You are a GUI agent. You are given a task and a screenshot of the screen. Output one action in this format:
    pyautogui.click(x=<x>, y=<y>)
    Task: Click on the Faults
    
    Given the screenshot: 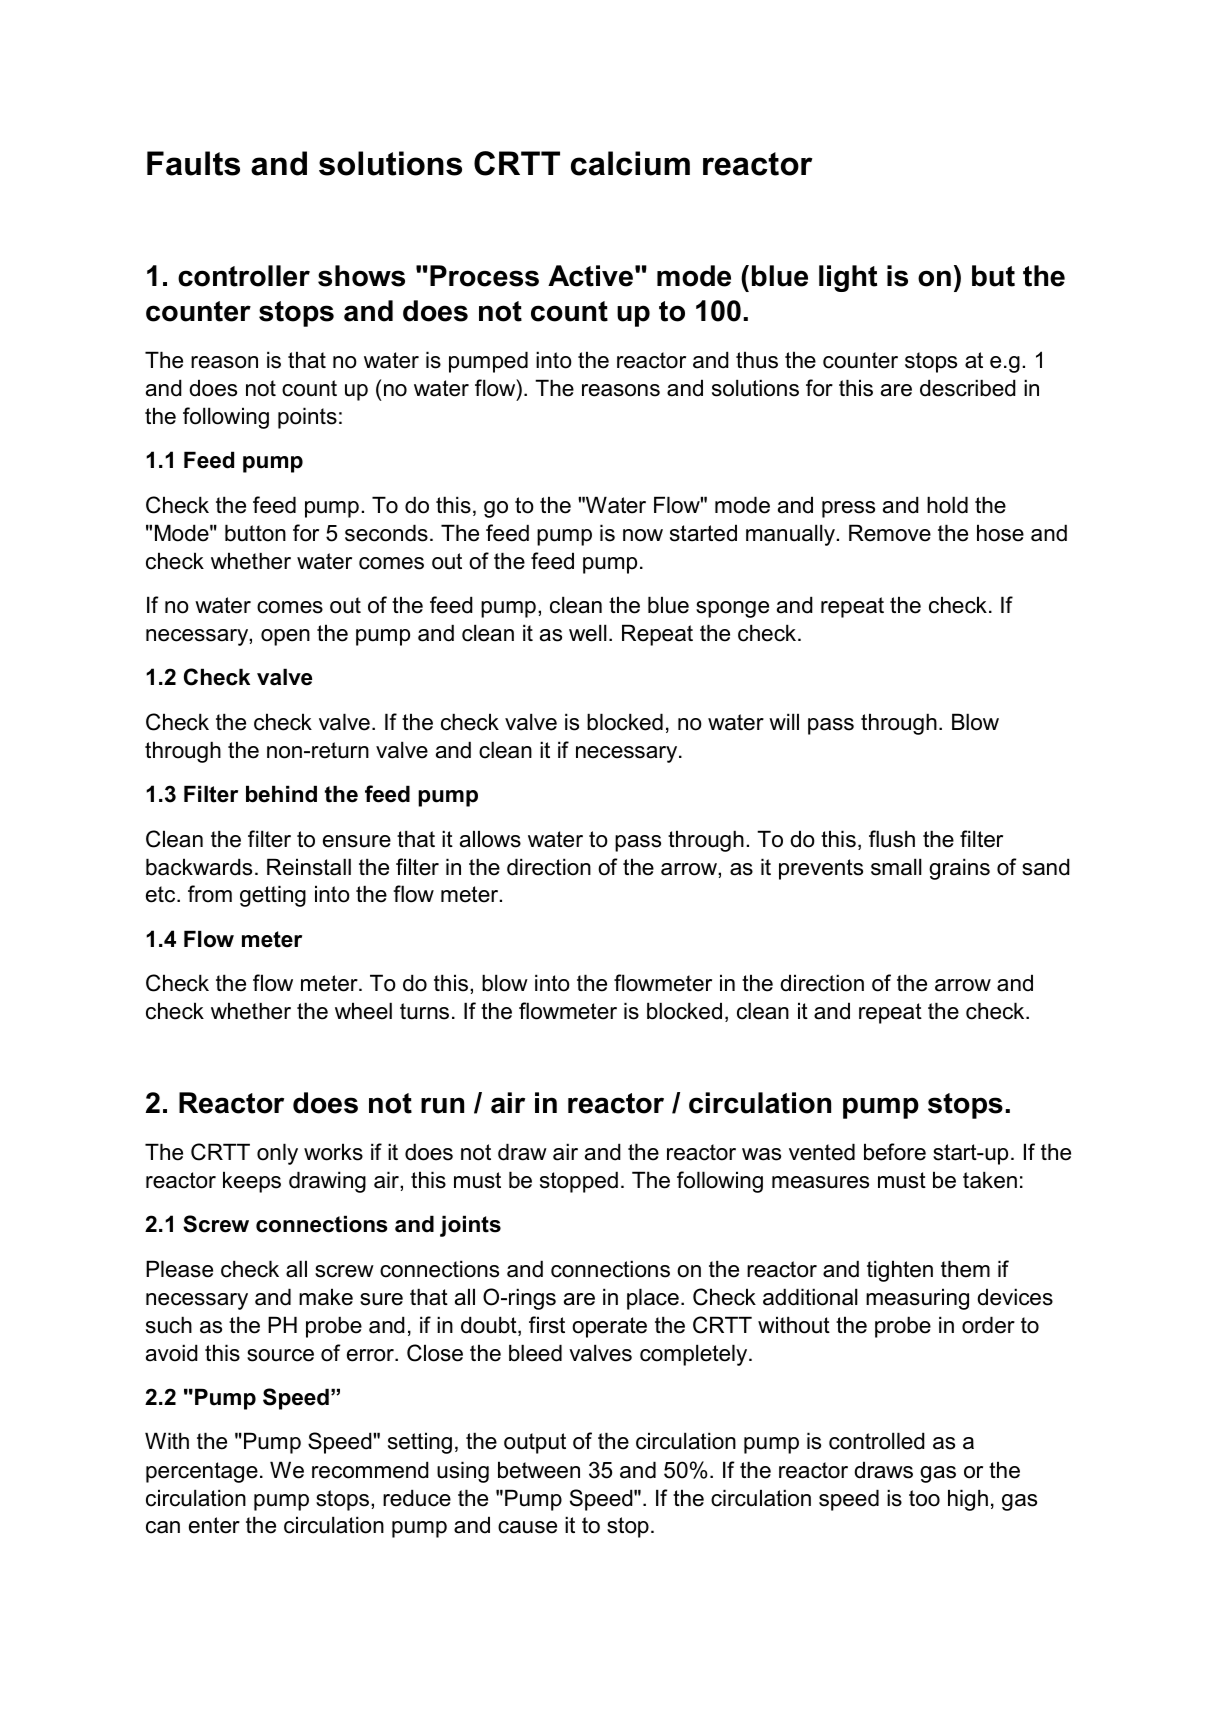 What is the action you would take?
    pyautogui.click(x=193, y=163)
